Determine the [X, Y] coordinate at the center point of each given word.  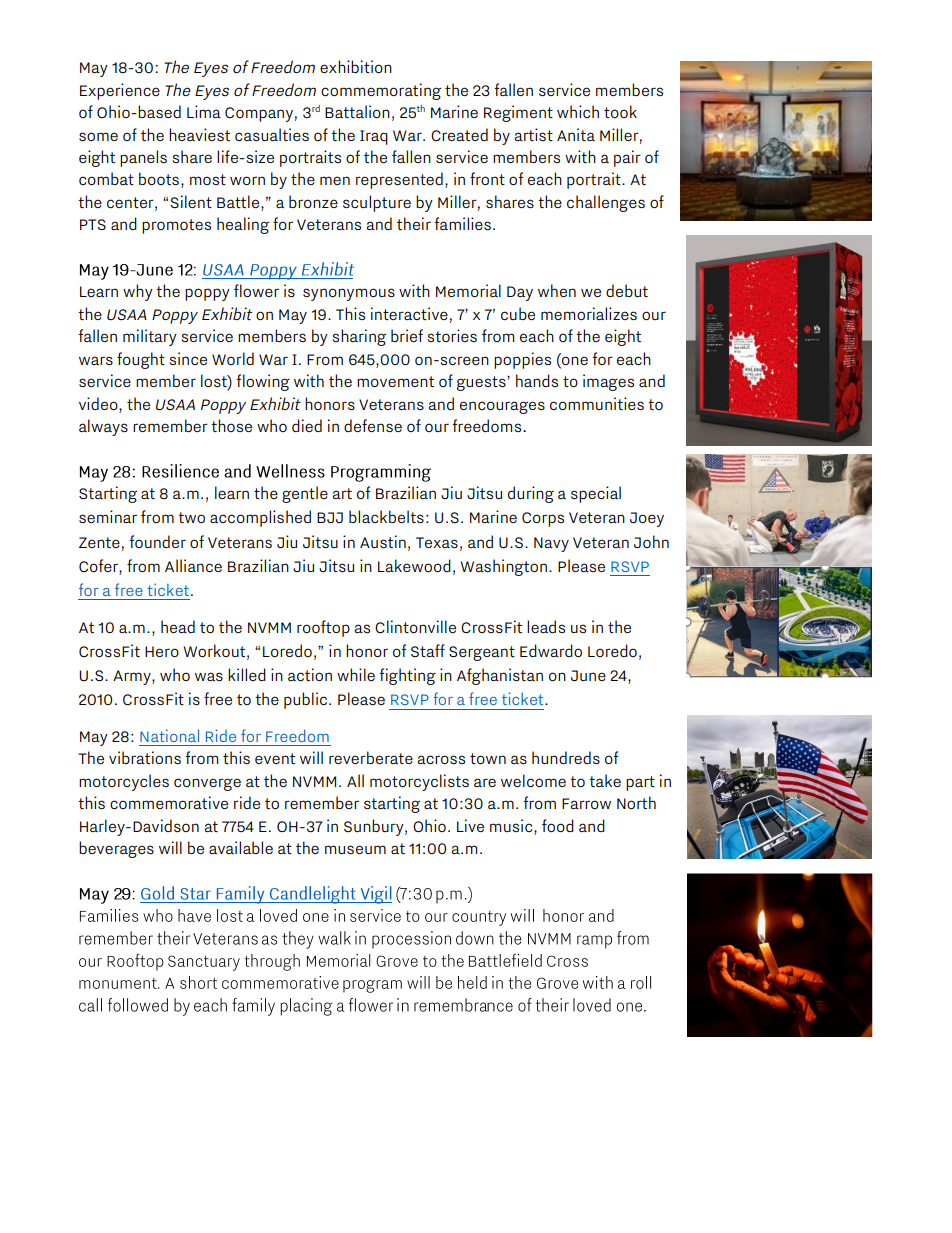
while [356, 674]
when [557, 290]
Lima [204, 111]
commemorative [169, 802]
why [138, 292]
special [596, 494]
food [558, 825]
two [191, 517]
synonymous [349, 294]
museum [355, 849]
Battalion [357, 111]
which [578, 111]
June [588, 675]
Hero [162, 651]
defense [373, 425]
